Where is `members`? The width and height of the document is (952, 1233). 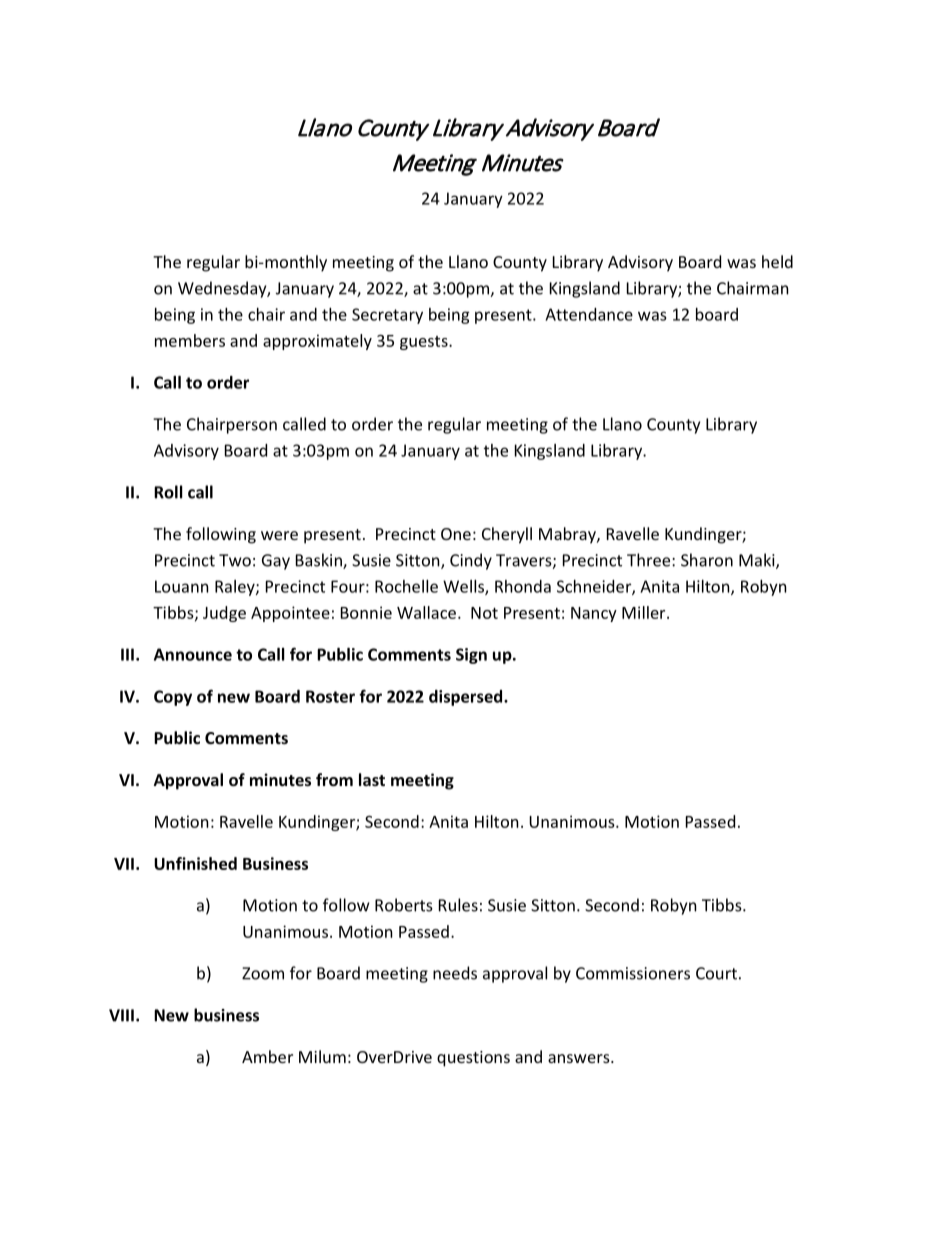
members is located at coordinates (190, 340).
